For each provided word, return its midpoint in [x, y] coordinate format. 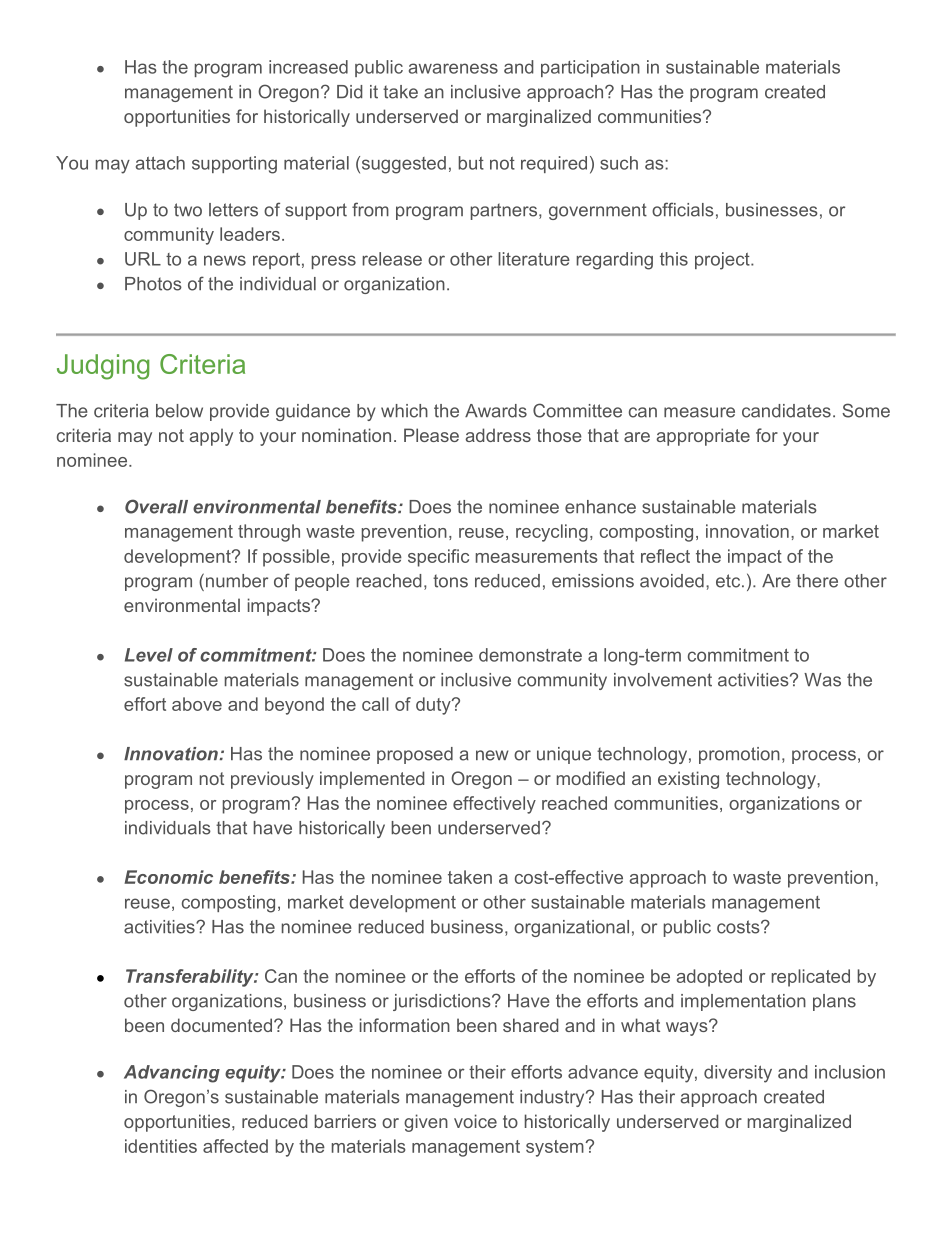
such [619, 163]
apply [211, 437]
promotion [739, 755]
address [498, 435]
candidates [786, 411]
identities [161, 1146]
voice [475, 1121]
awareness [453, 68]
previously [272, 780]
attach [160, 163]
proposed [415, 755]
